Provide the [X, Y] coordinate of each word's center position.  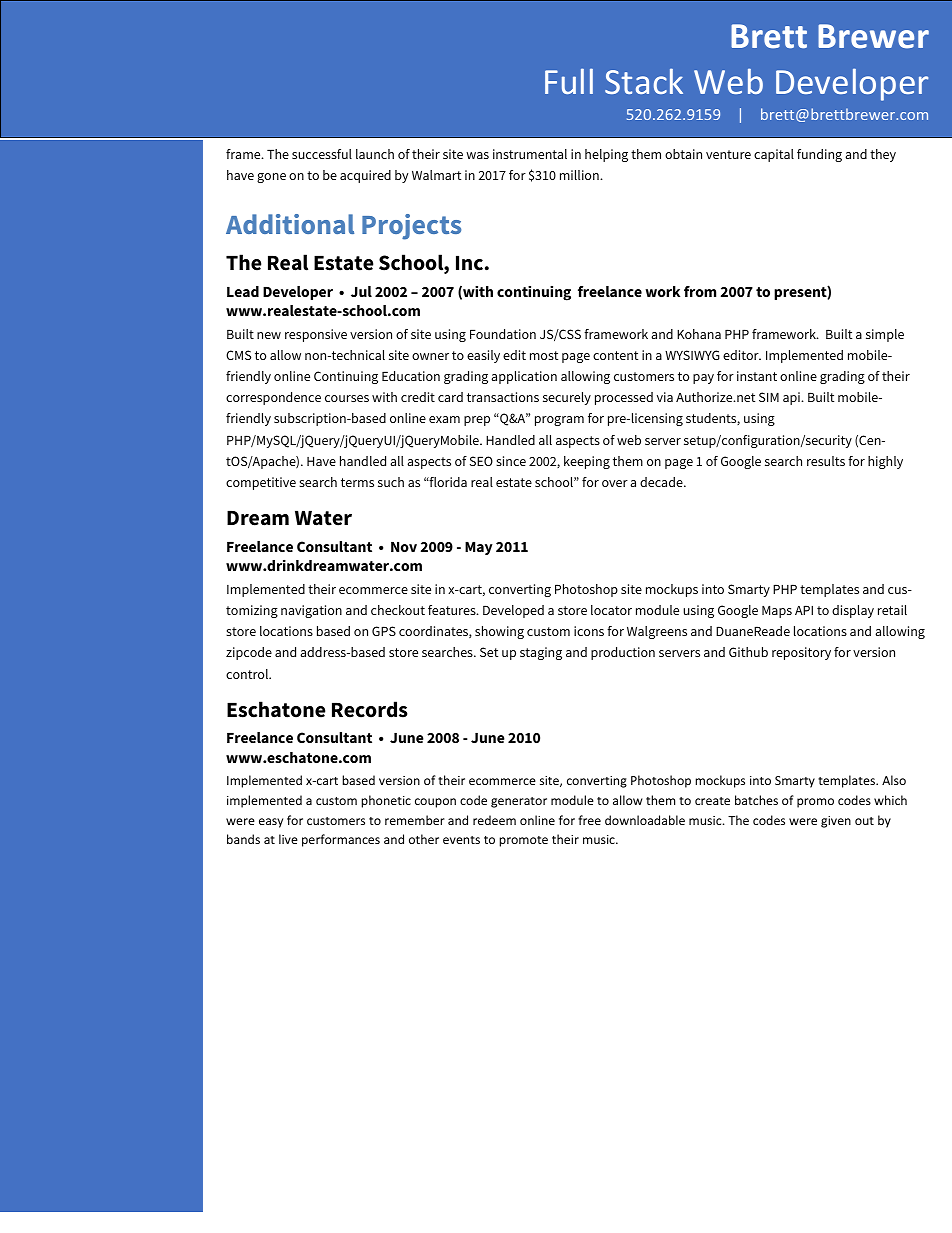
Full [569, 81]
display [853, 611]
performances [341, 840]
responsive [316, 335]
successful [322, 154]
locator [611, 610]
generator [519, 802]
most [544, 355]
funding [819, 155]
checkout [398, 610]
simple [885, 335]
